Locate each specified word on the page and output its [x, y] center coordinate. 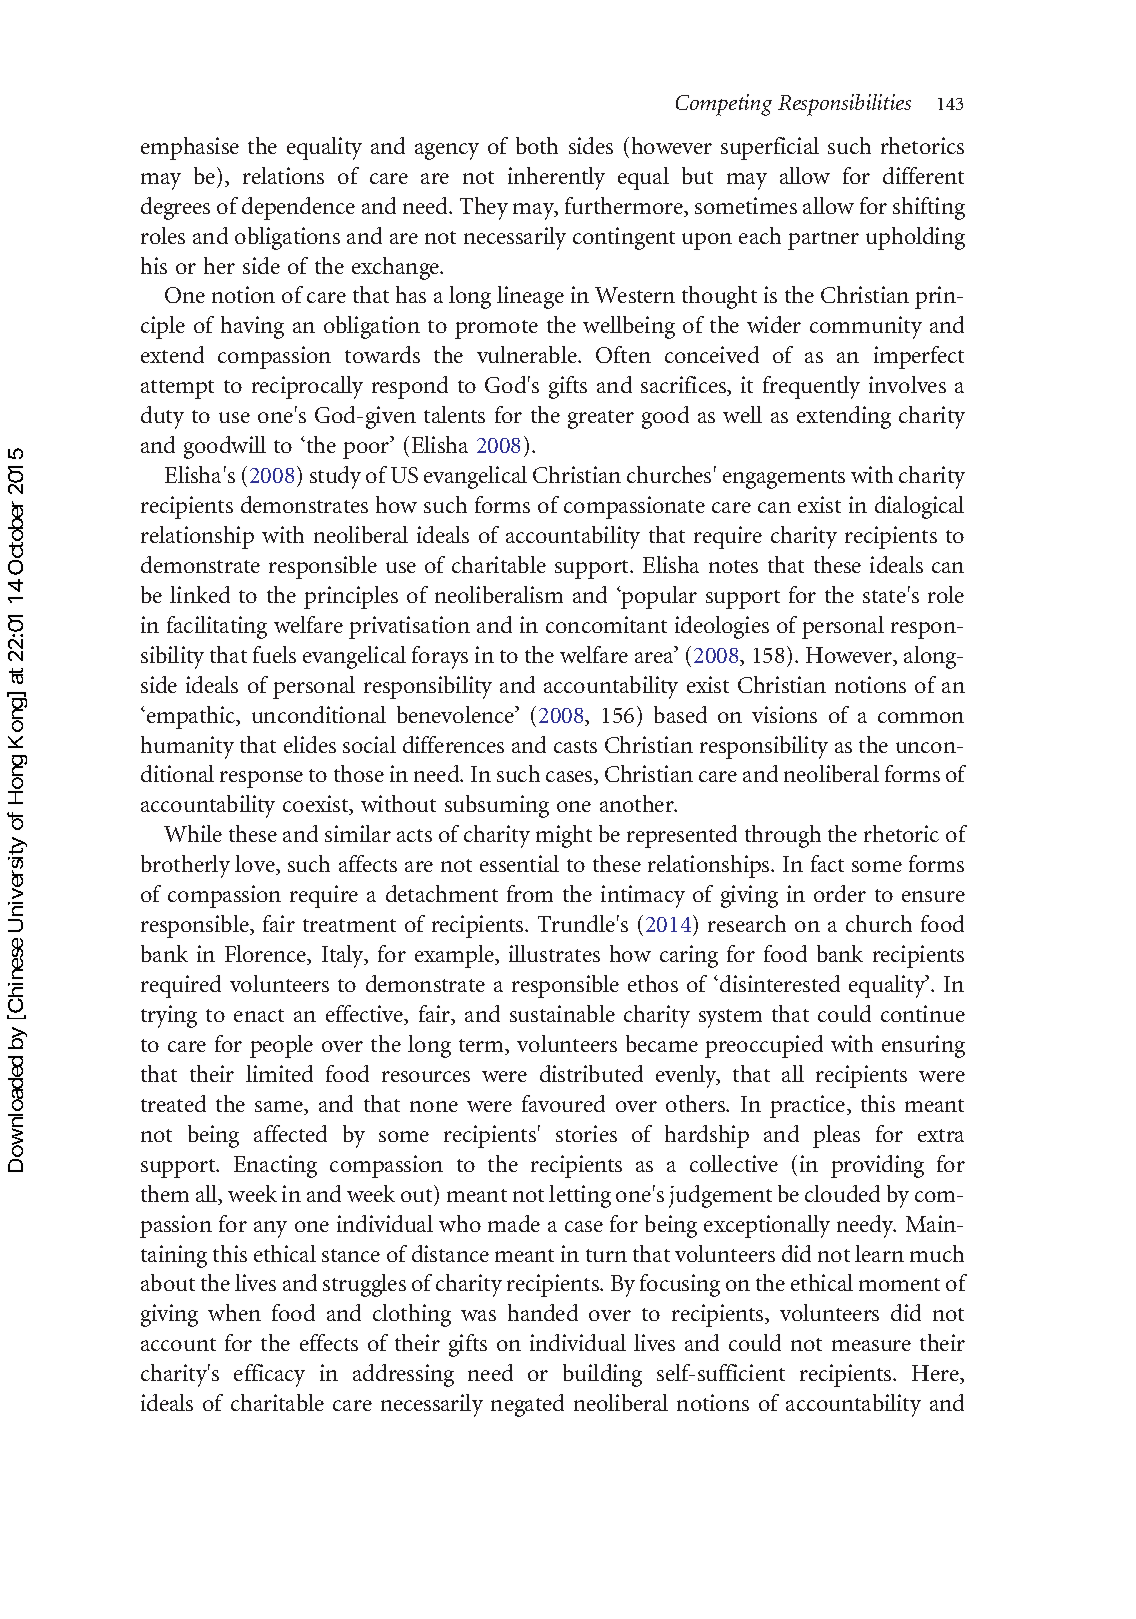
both [537, 145]
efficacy [269, 1375]
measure [871, 1345]
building [602, 1375]
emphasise [190, 148]
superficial [770, 148]
